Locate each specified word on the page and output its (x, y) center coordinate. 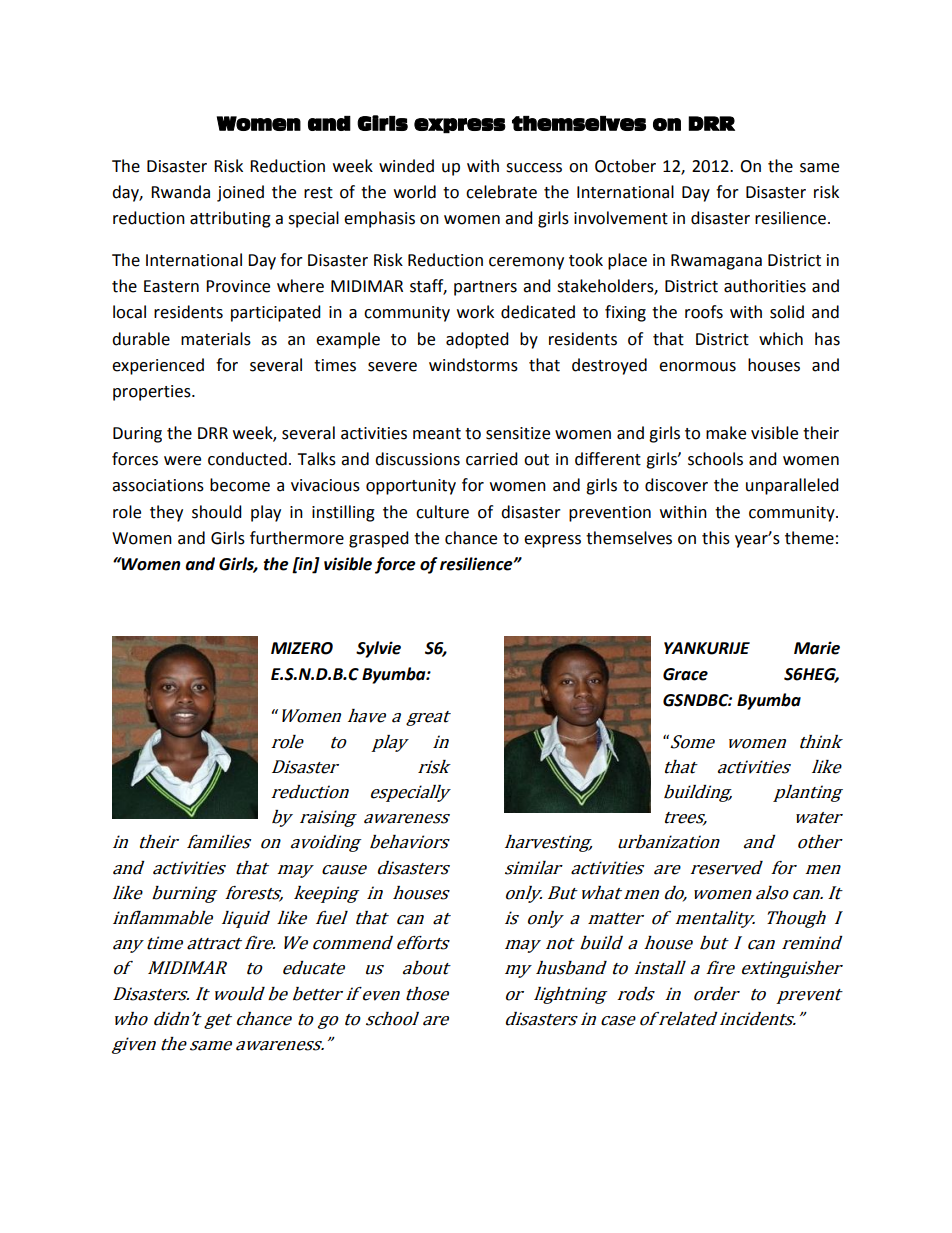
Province (238, 286)
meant (437, 434)
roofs (704, 312)
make (726, 433)
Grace (685, 674)
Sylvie (378, 649)
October (625, 166)
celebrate (501, 192)
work (475, 312)
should (217, 512)
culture (442, 512)
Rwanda (180, 192)
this (716, 538)
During (137, 435)
